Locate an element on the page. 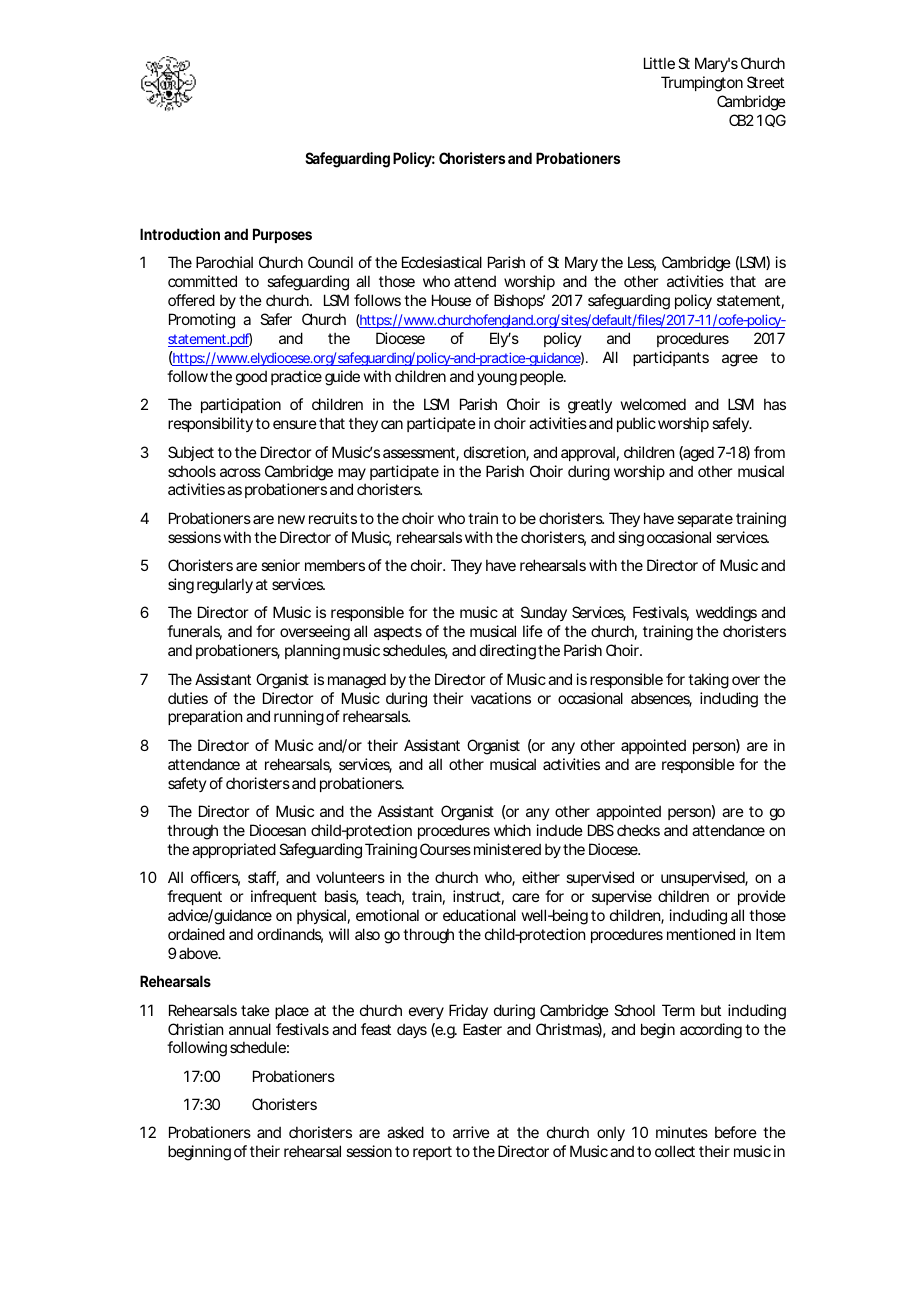 This document has height=1308, width=924. minutes is located at coordinates (682, 1132).
